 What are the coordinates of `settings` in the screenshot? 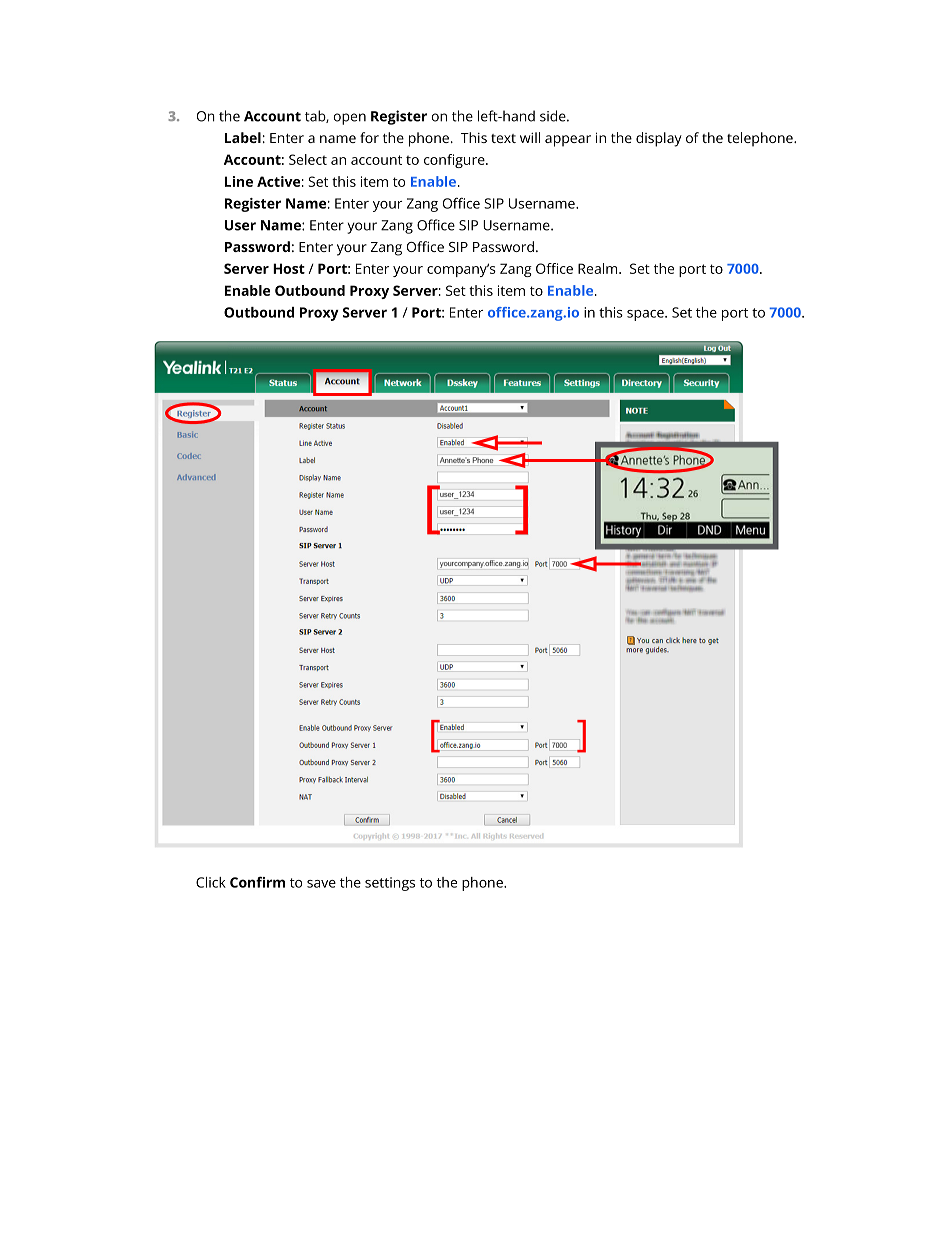 It's located at (390, 884).
